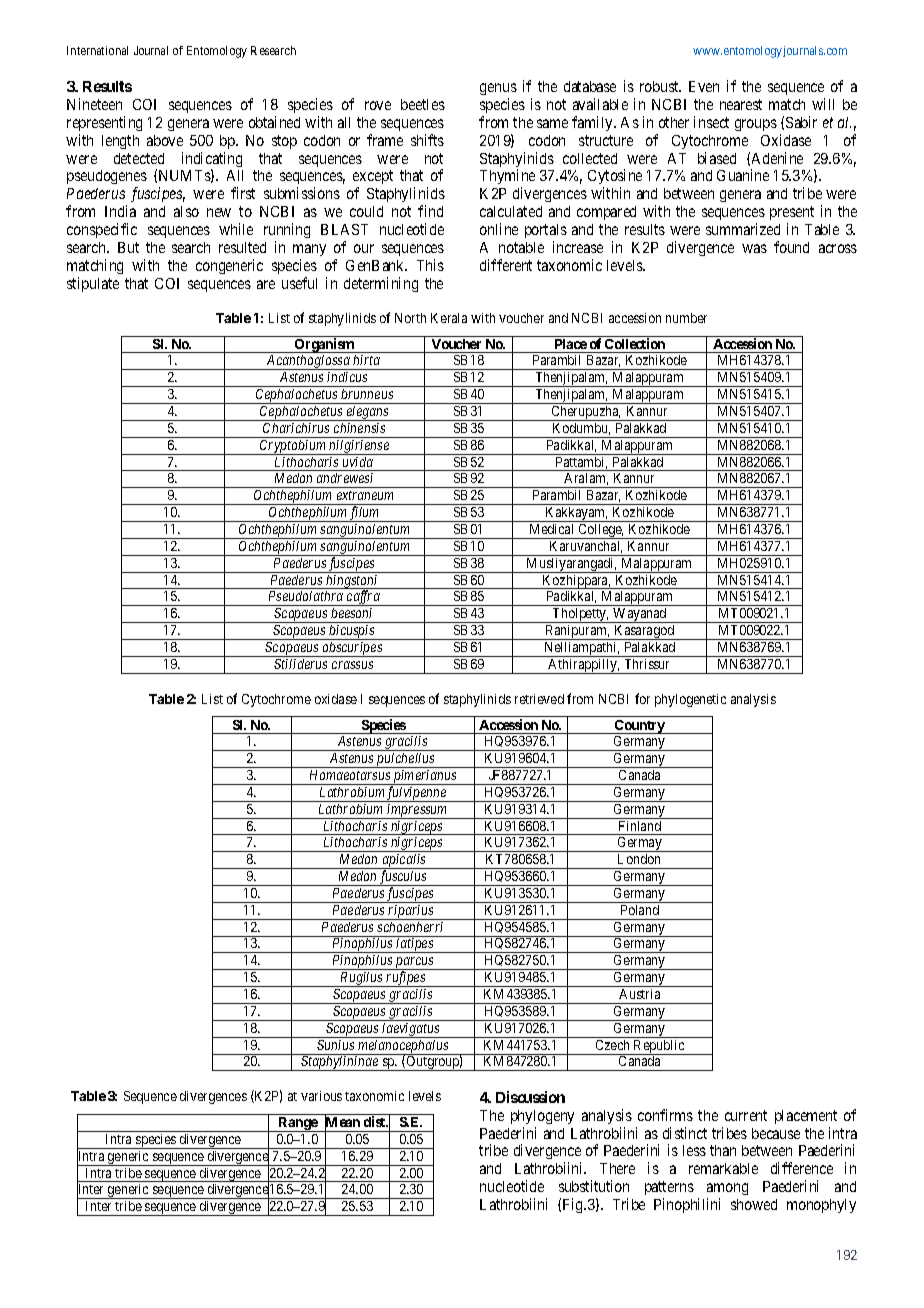 This screenshot has height=1308, width=924. What do you see at coordinates (418, 811) in the screenshot?
I see `impressum` at bounding box center [418, 811].
